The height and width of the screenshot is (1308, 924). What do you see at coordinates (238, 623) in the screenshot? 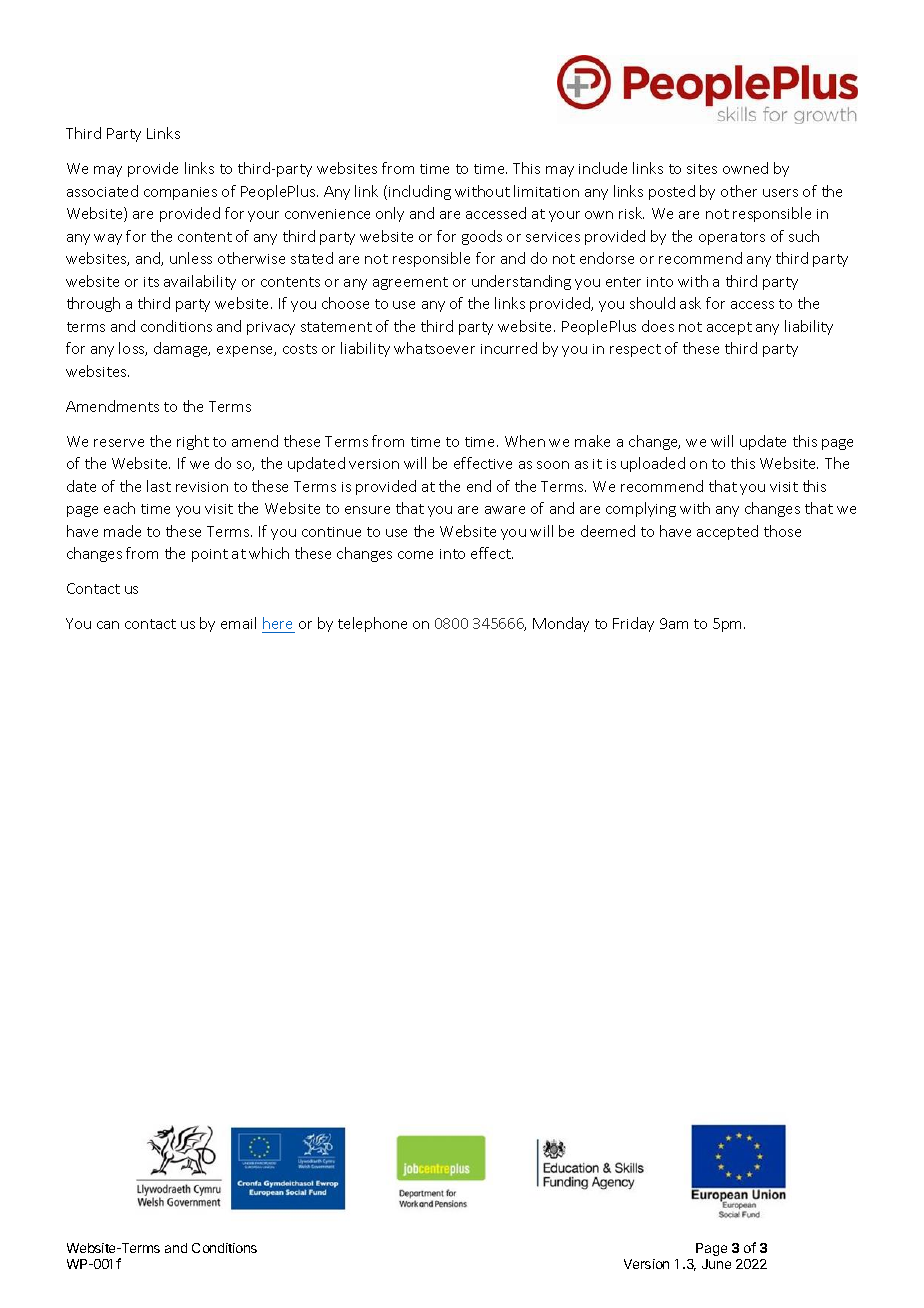
I see `email` at bounding box center [238, 623].
